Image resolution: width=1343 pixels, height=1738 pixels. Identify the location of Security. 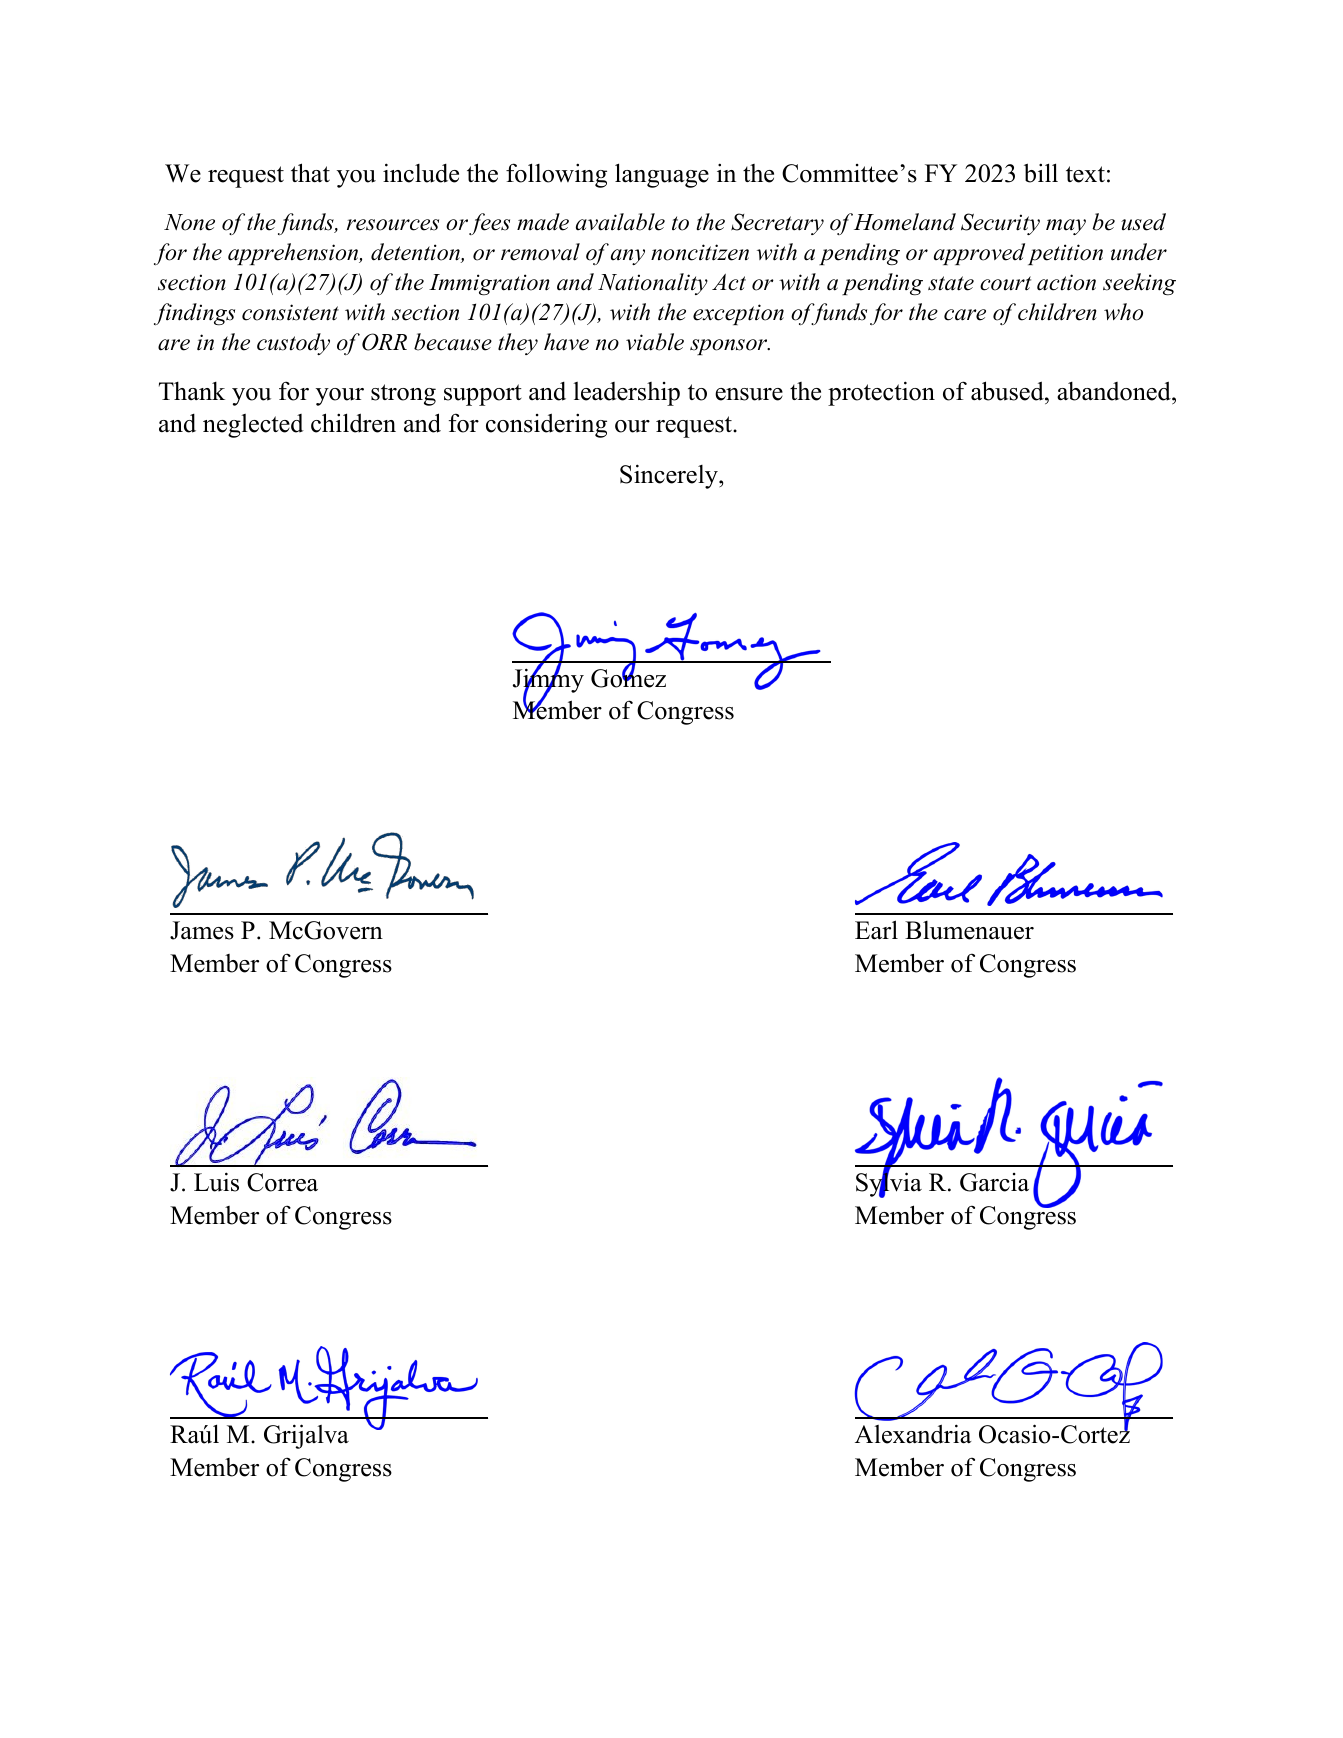
(1000, 224).
